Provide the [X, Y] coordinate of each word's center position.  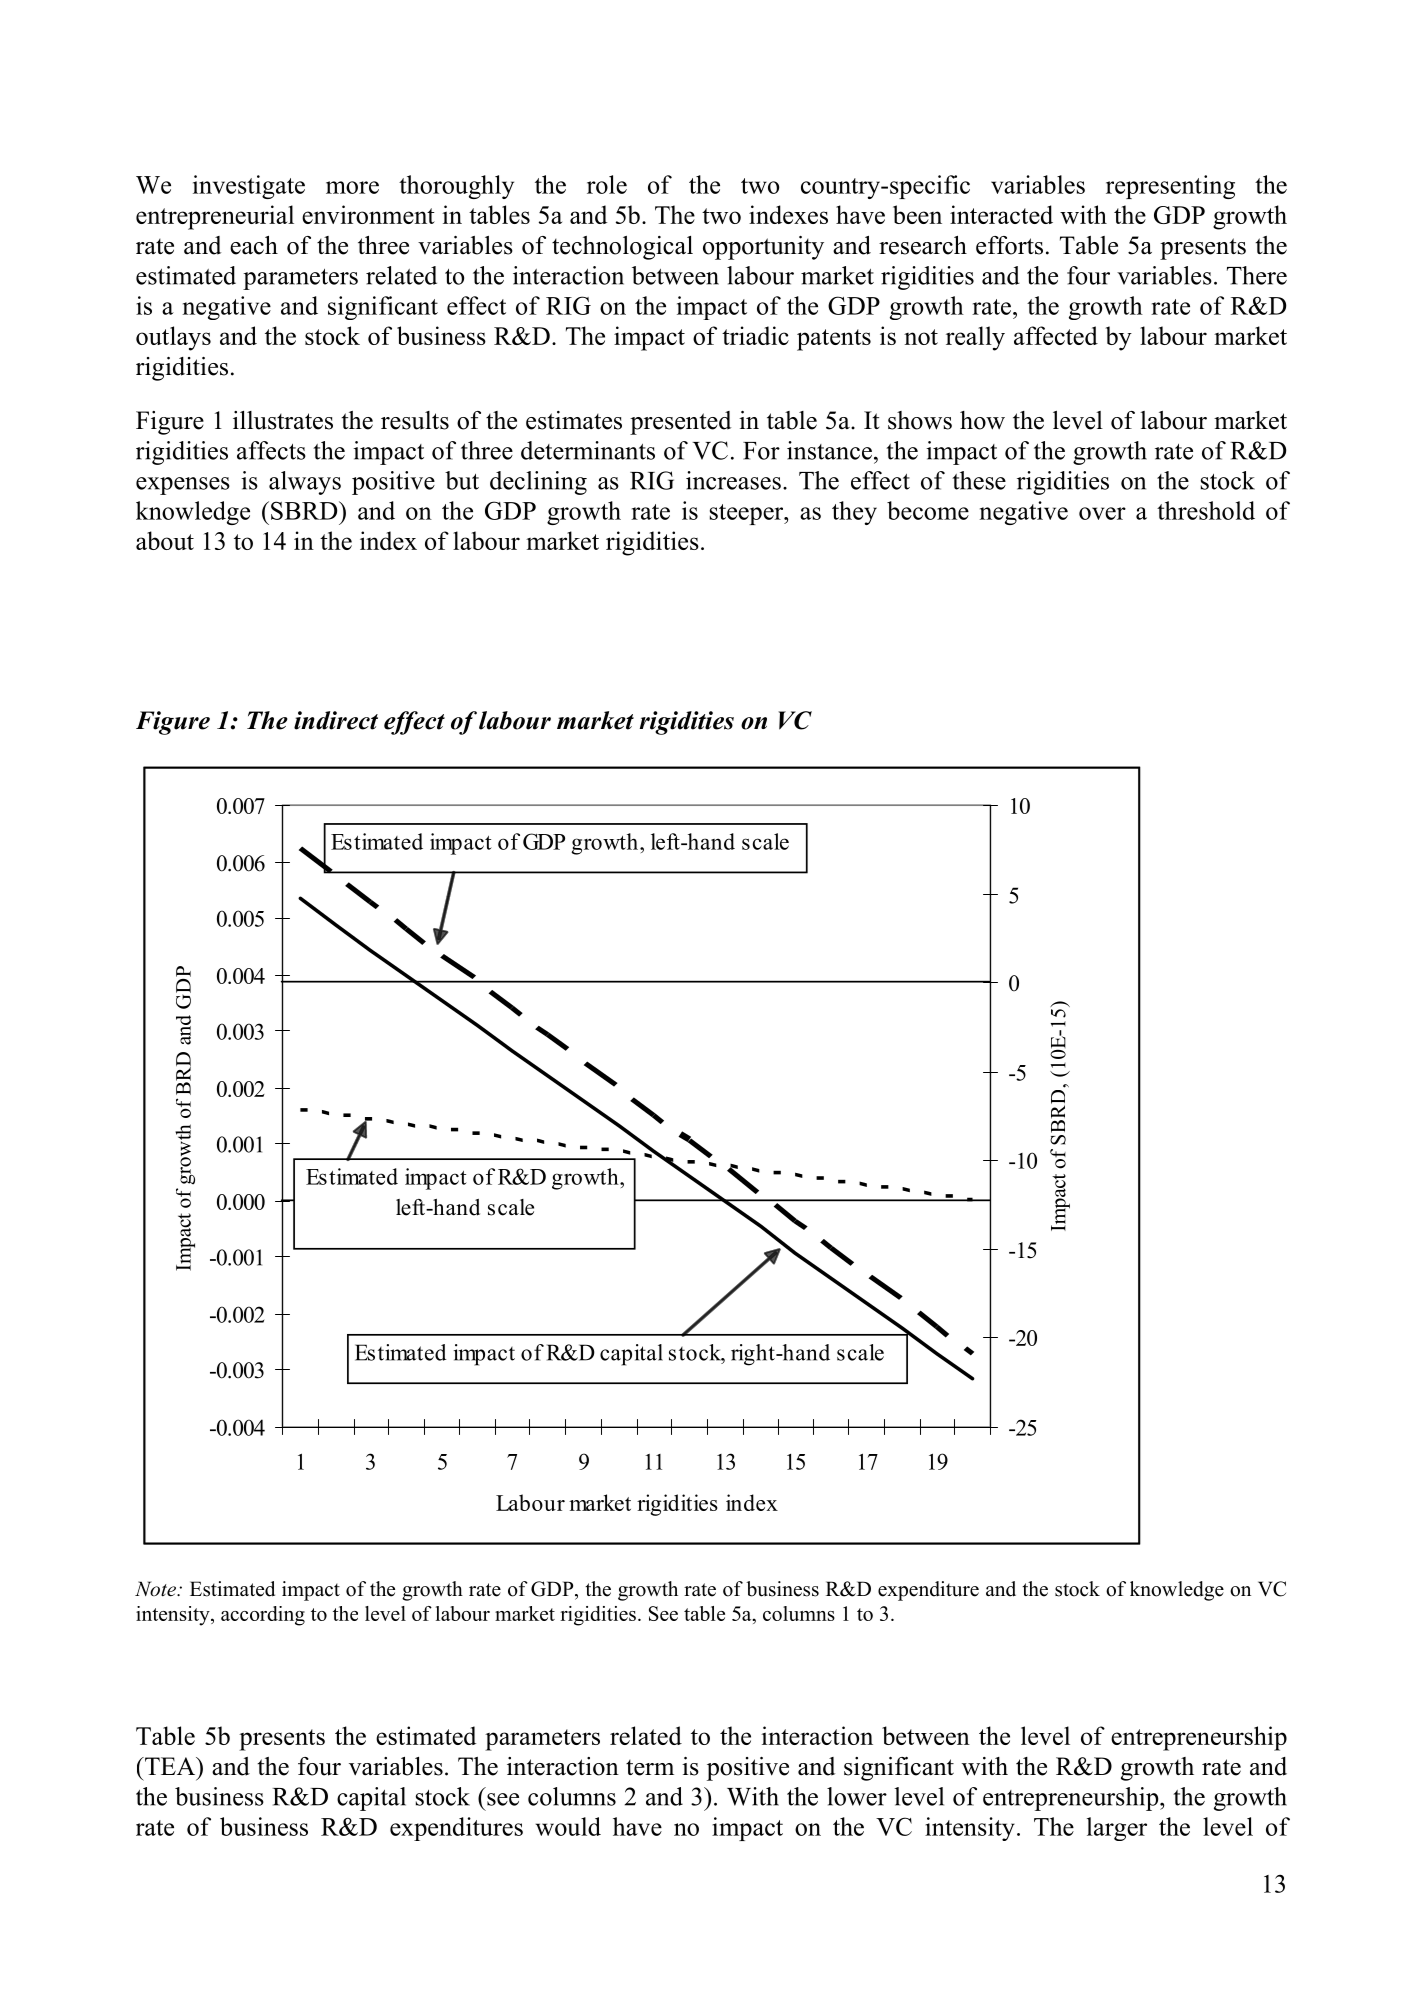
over [1102, 513]
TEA [170, 1766]
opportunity [763, 248]
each [254, 245]
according [263, 1616]
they [854, 513]
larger [1117, 1829]
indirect [336, 720]
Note [156, 1589]
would [568, 1826]
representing [1170, 187]
